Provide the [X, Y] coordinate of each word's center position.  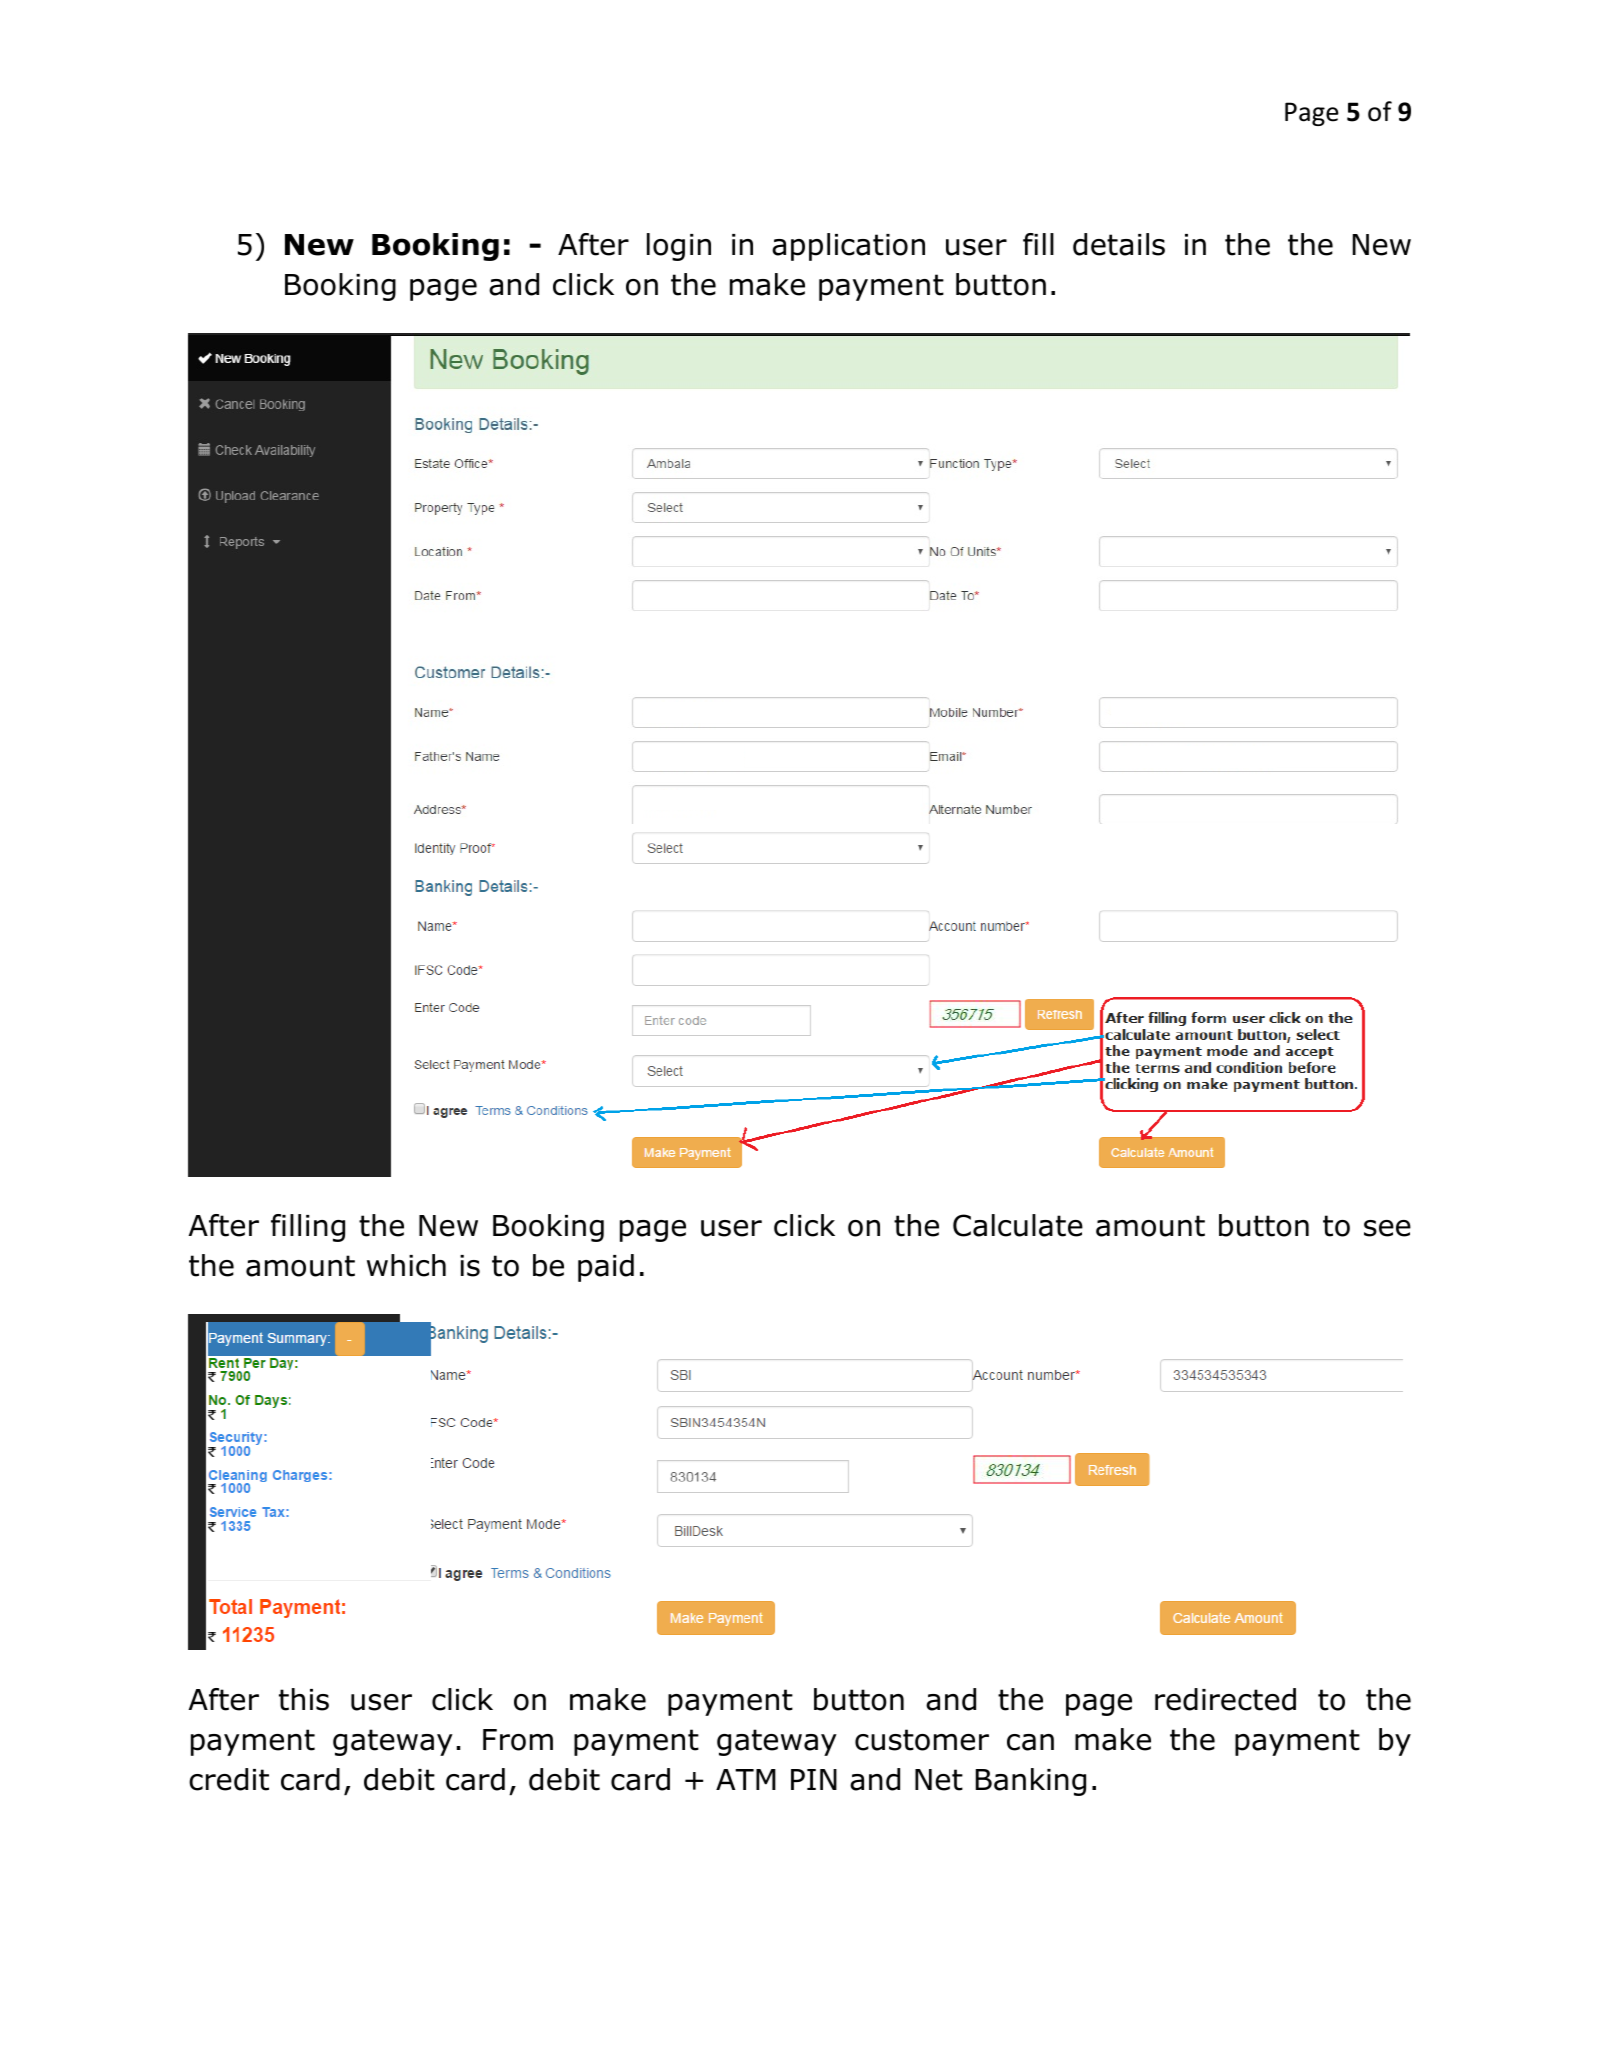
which [406, 1265]
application [848, 247]
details [1119, 244]
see [1387, 1228]
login [679, 247]
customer [922, 1740]
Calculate [1018, 1225]
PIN [814, 1779]
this [304, 1699]
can [1030, 1742]
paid [606, 1268]
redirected [1225, 1699]
